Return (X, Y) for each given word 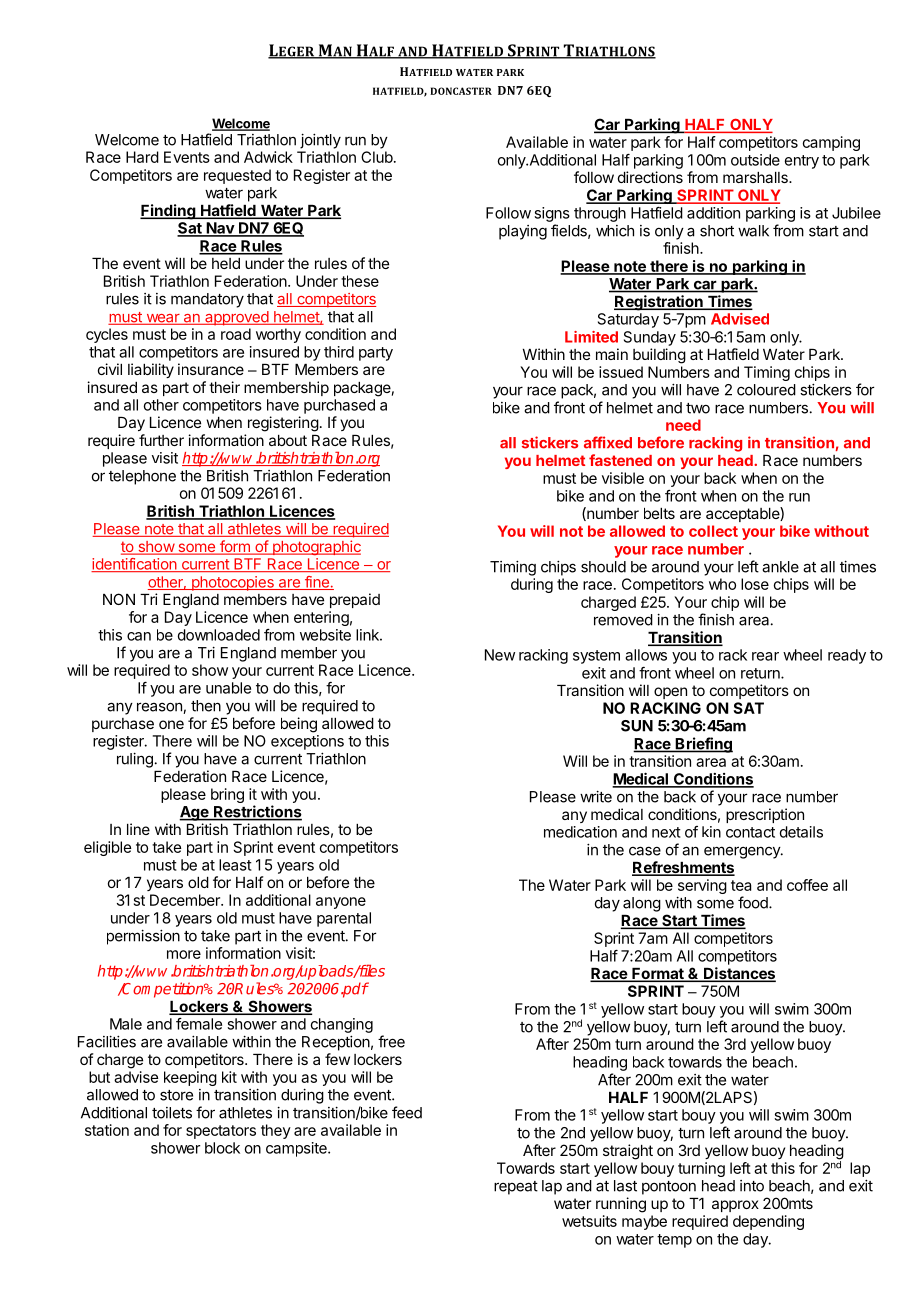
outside (755, 160)
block (222, 1148)
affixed (608, 442)
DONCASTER (461, 91)
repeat (516, 1188)
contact (750, 832)
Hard (142, 157)
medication (580, 832)
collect (713, 531)
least (235, 865)
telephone (142, 477)
